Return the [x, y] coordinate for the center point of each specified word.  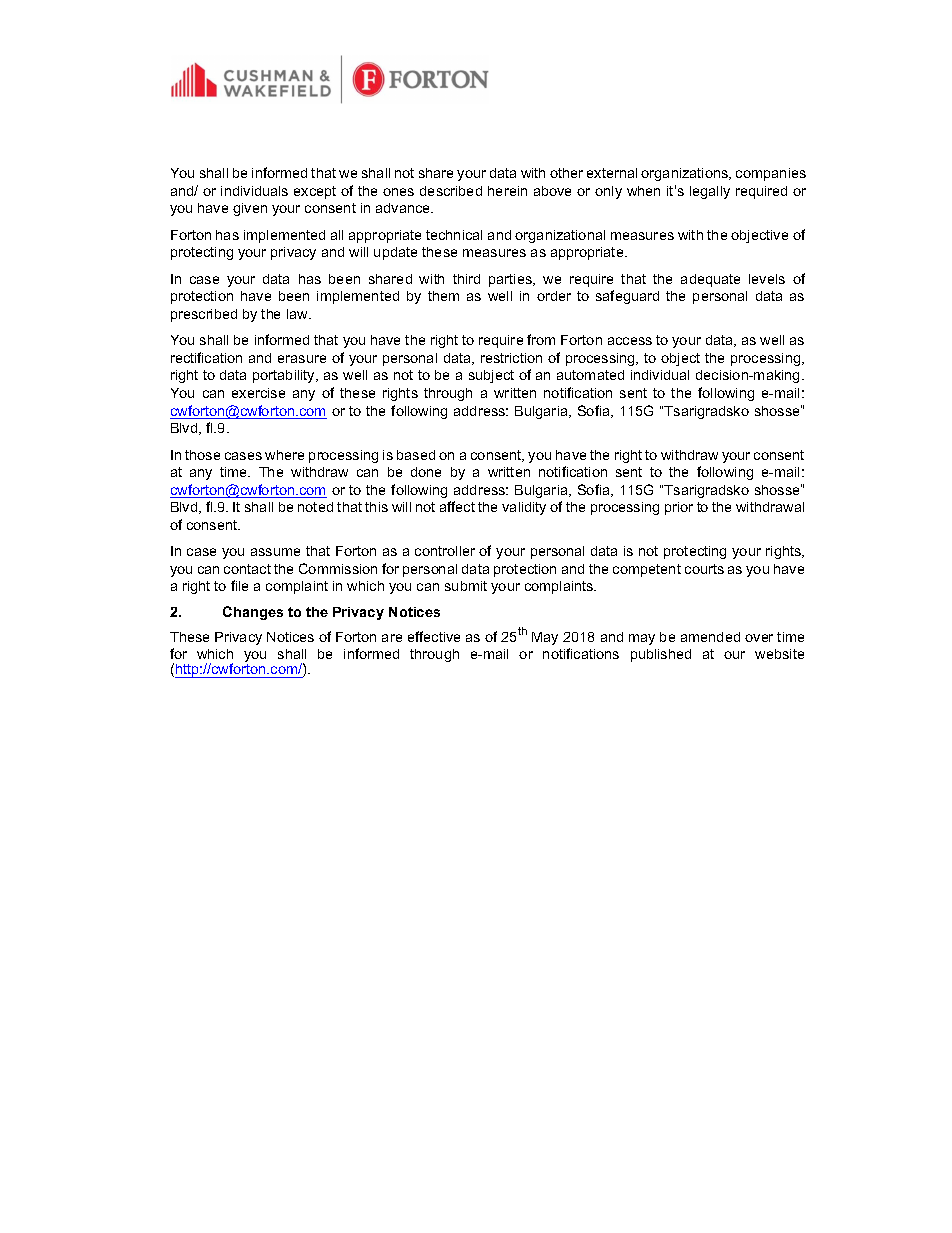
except [315, 192]
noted [315, 507]
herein [507, 191]
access [630, 341]
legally [710, 192]
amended [710, 637]
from [541, 339]
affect [457, 506]
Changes [253, 613]
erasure [302, 359]
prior [679, 508]
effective [434, 636]
